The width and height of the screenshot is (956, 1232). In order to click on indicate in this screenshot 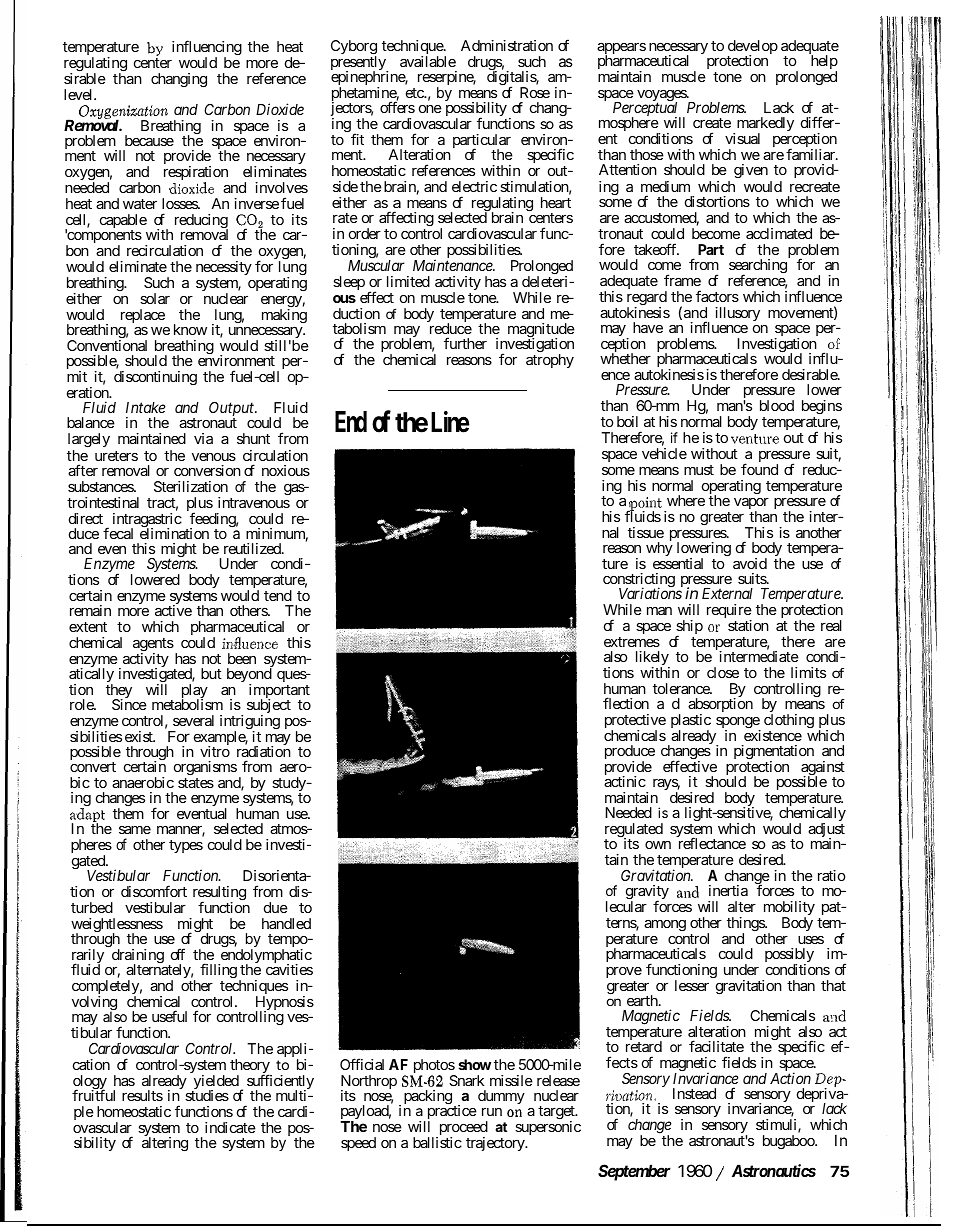, I will do `click(230, 1127)`.
